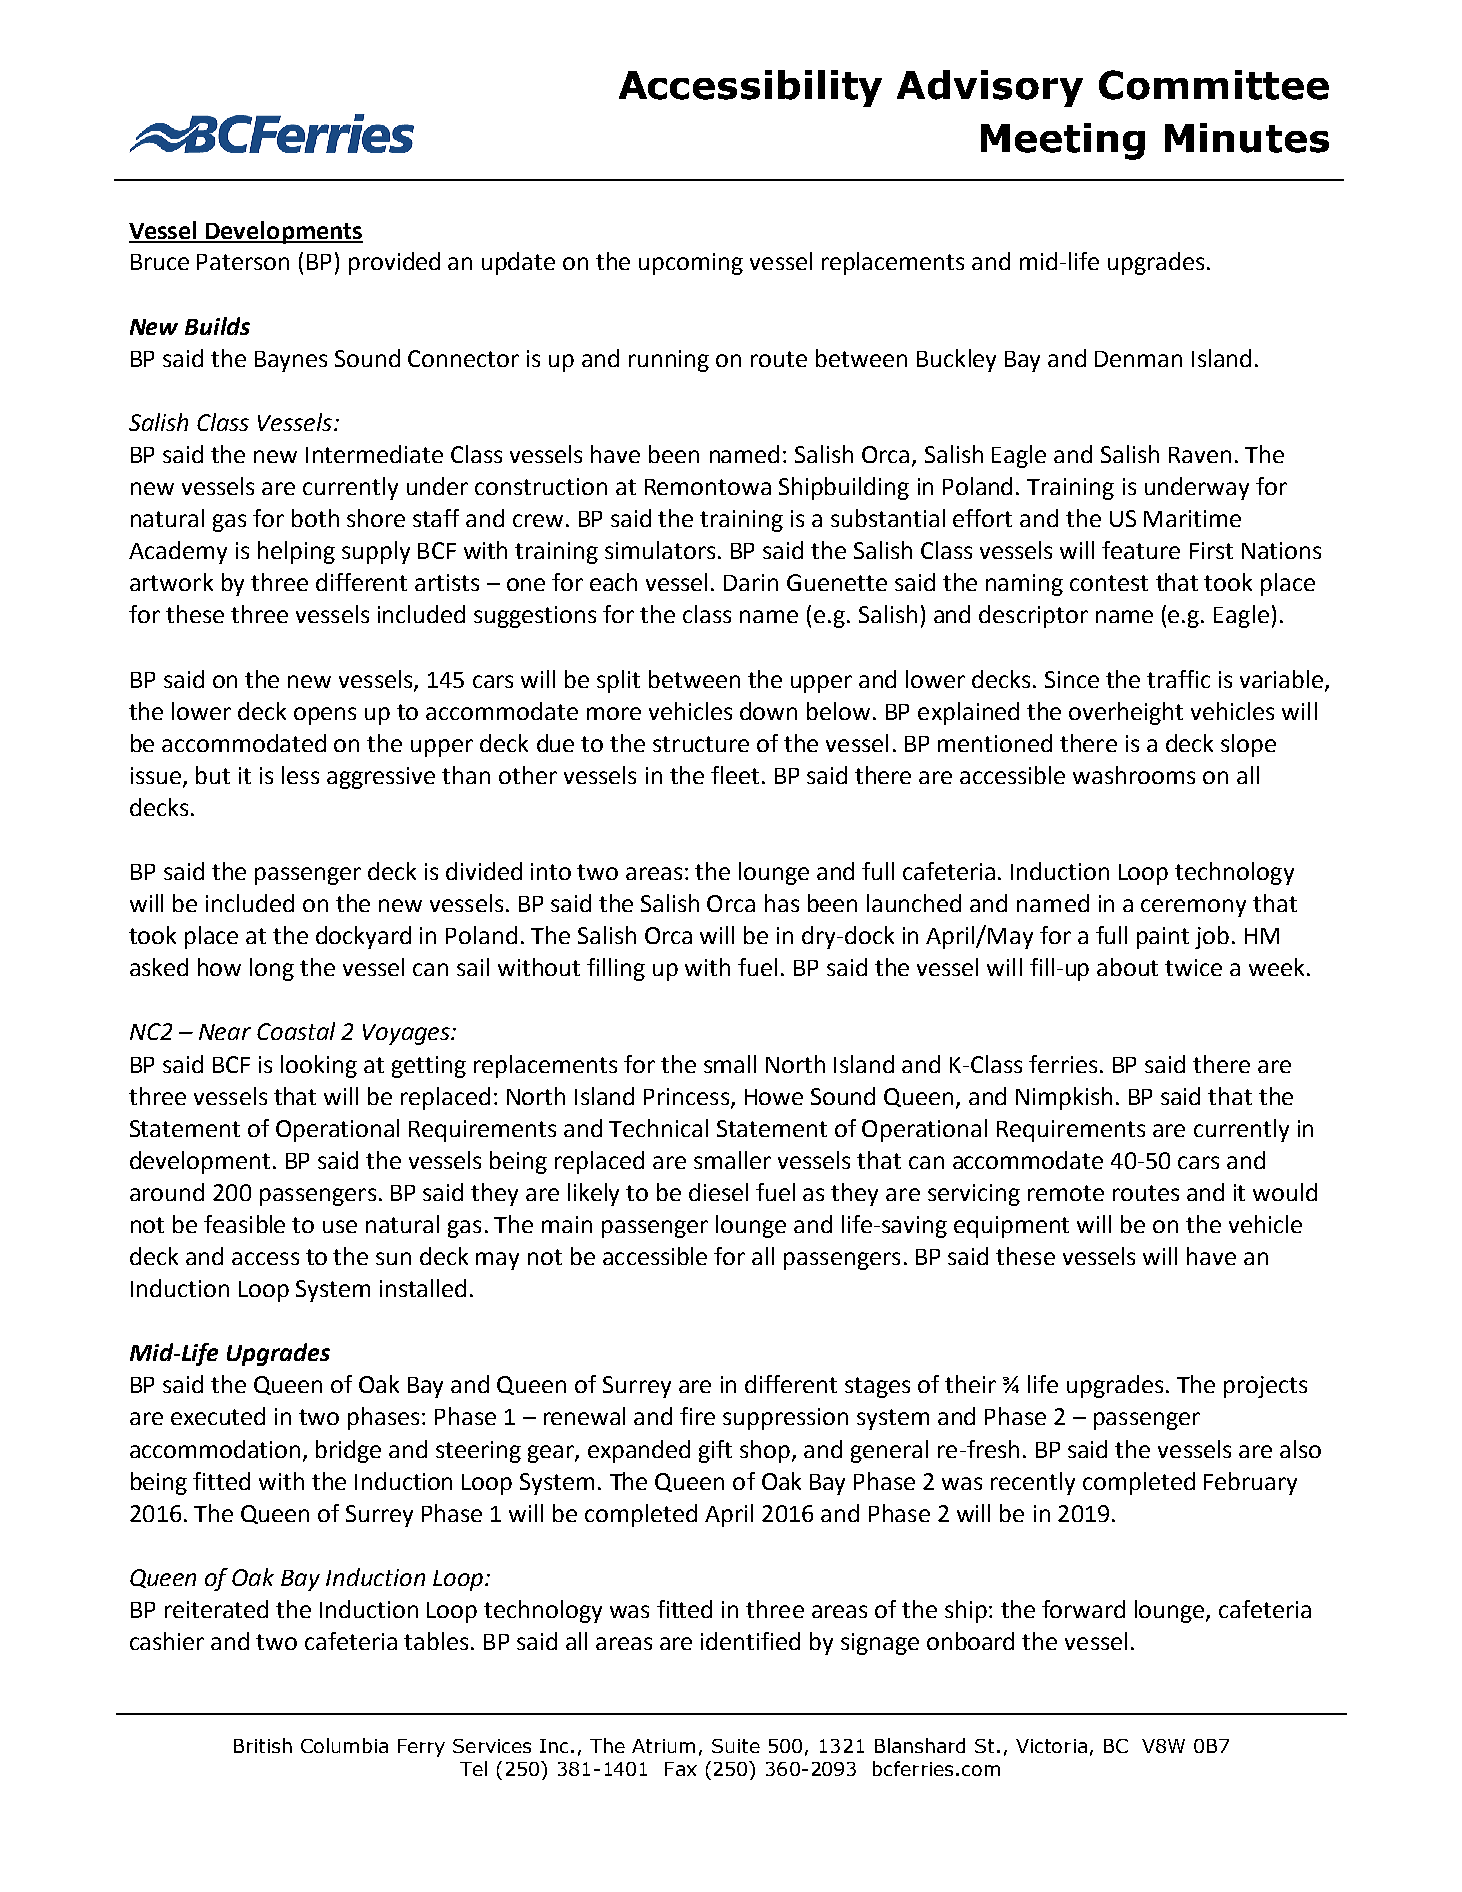 Image resolution: width=1462 pixels, height=1892 pixels. Describe the element at coordinates (768, 711) in the screenshot. I see `down` at that location.
